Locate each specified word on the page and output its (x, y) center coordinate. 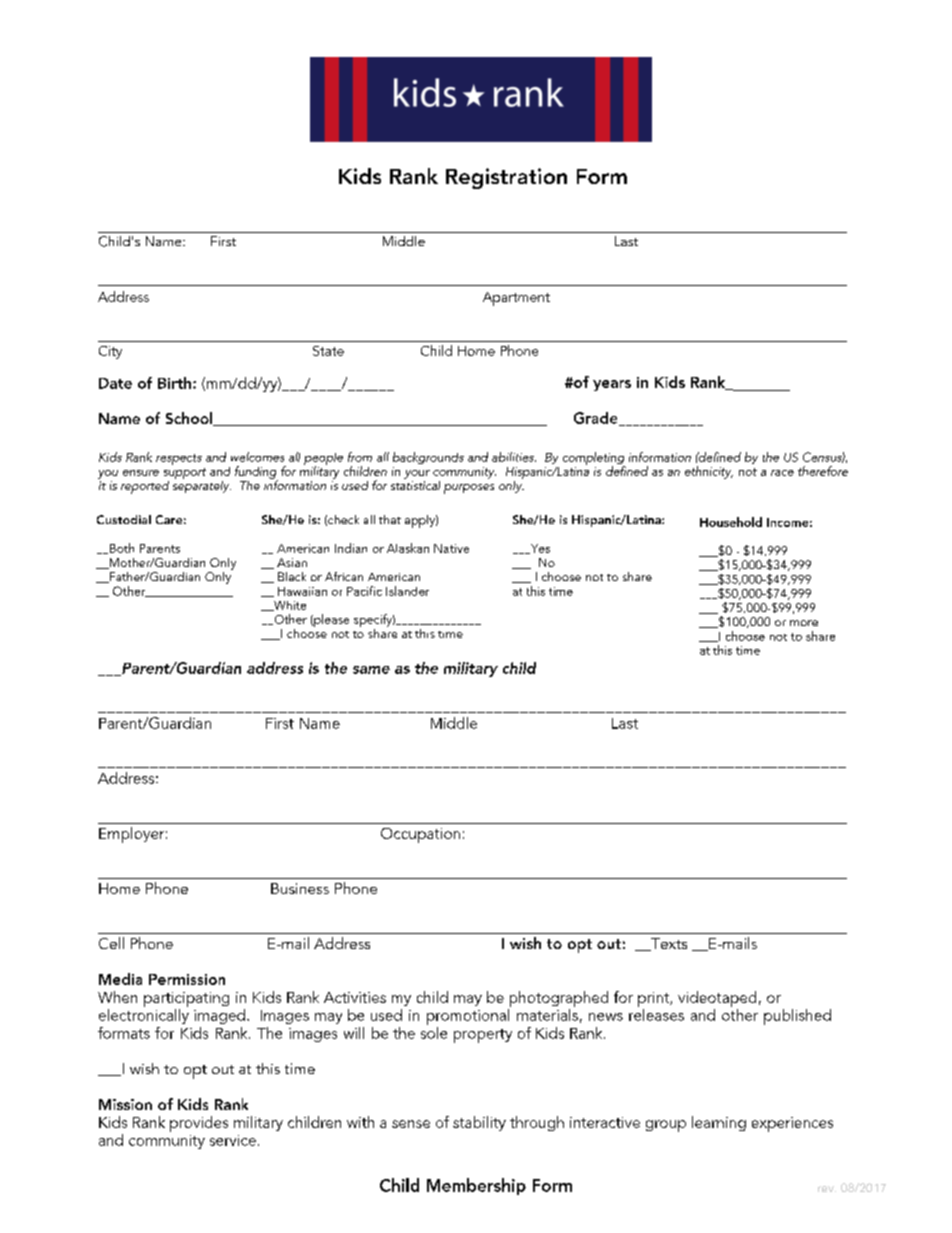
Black (292, 576)
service (233, 1140)
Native (451, 548)
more (804, 623)
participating (186, 1001)
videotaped (717, 1000)
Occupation (420, 835)
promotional (469, 1015)
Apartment (516, 299)
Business (300, 888)
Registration (506, 178)
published (797, 1017)
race (782, 473)
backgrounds (428, 458)
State (328, 351)
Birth (176, 383)
